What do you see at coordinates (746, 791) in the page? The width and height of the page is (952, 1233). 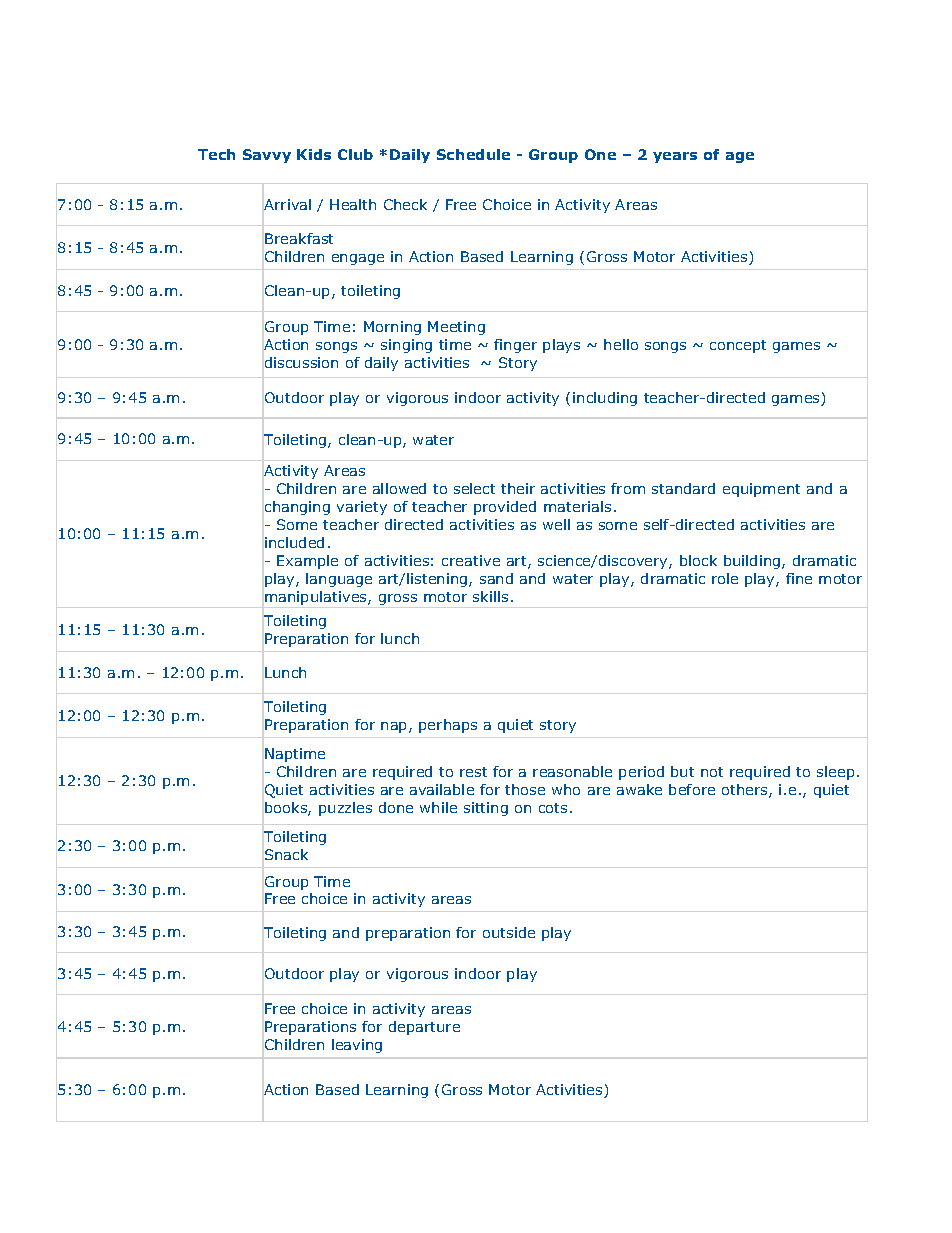 I see `others` at bounding box center [746, 791].
